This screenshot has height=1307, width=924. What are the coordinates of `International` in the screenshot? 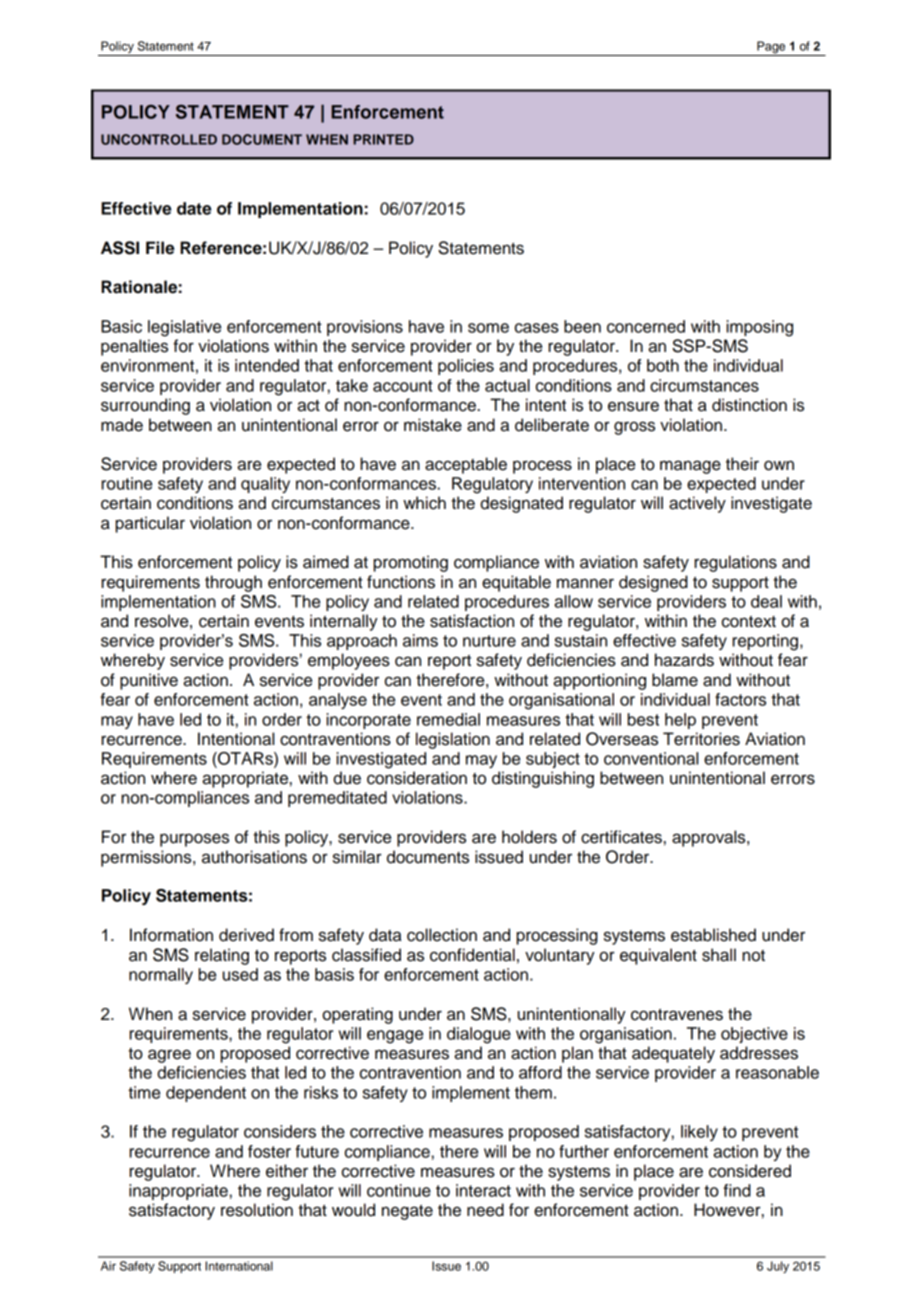 It's located at (239, 1266).
